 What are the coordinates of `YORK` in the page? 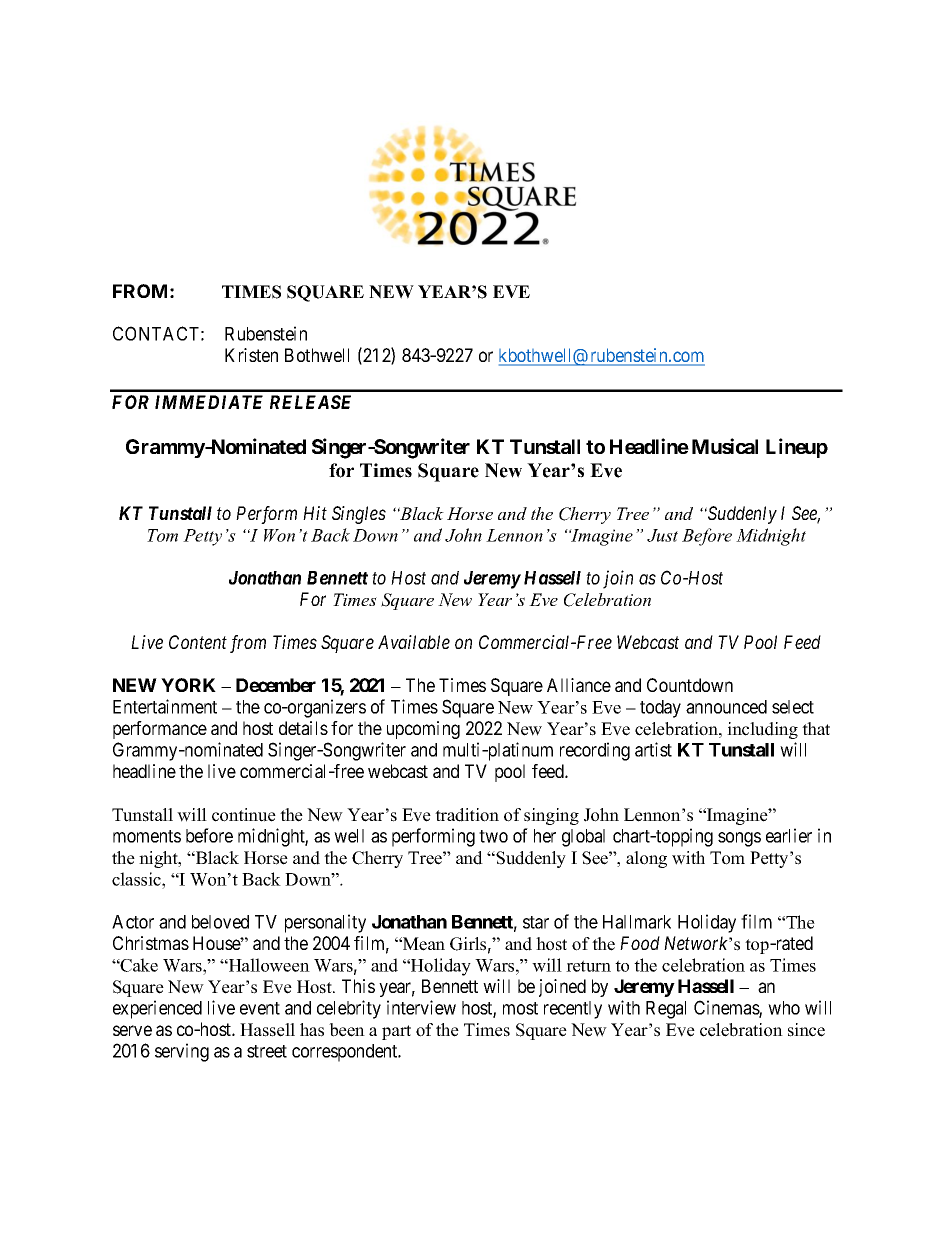 It's located at (188, 685).
